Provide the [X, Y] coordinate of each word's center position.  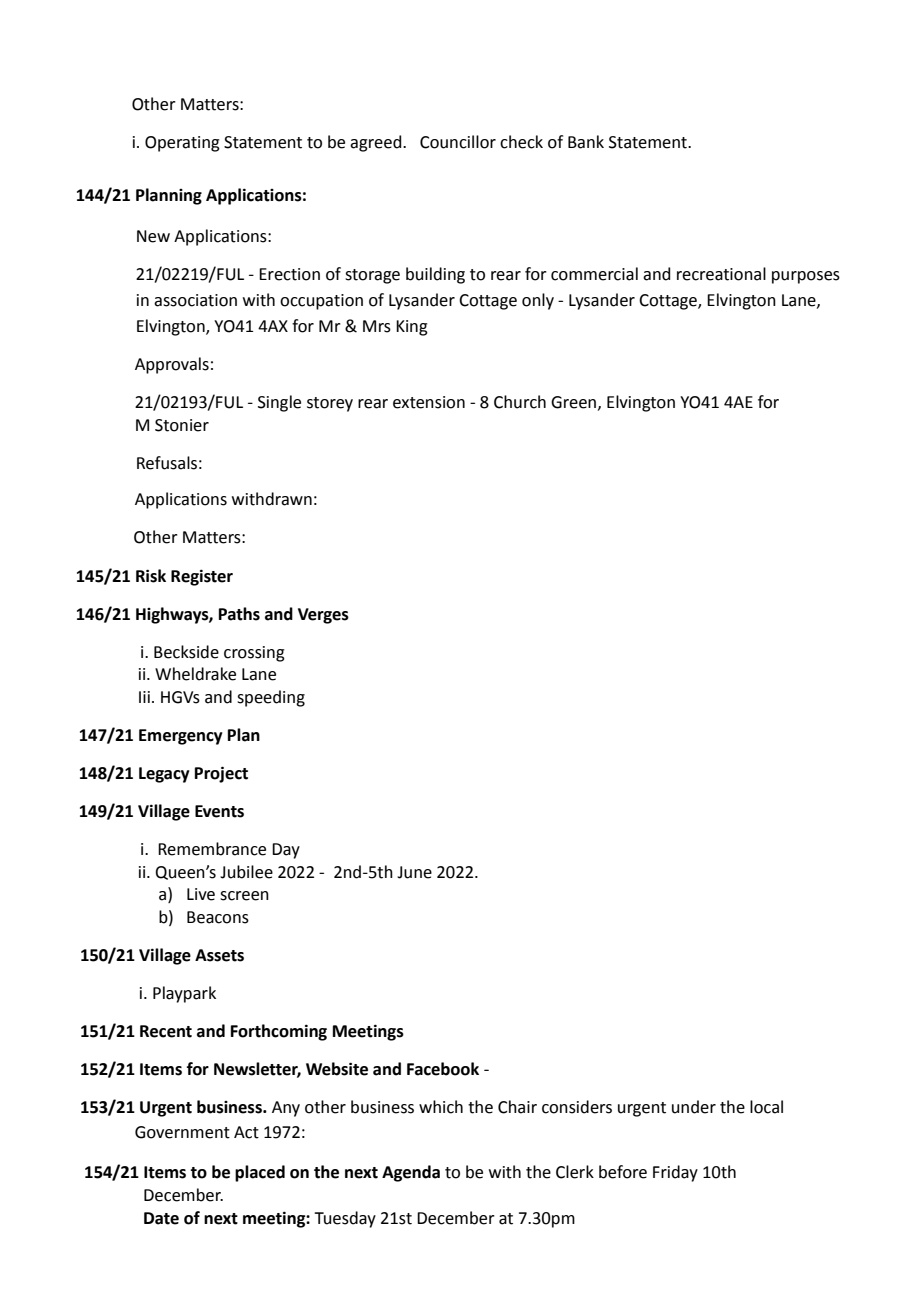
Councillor [458, 142]
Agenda [411, 1173]
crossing [254, 654]
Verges [323, 616]
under [694, 1107]
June [414, 872]
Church [520, 402]
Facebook [443, 1069]
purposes [806, 277]
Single [279, 403]
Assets [219, 955]
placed [260, 1173]
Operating [182, 144]
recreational [721, 274]
